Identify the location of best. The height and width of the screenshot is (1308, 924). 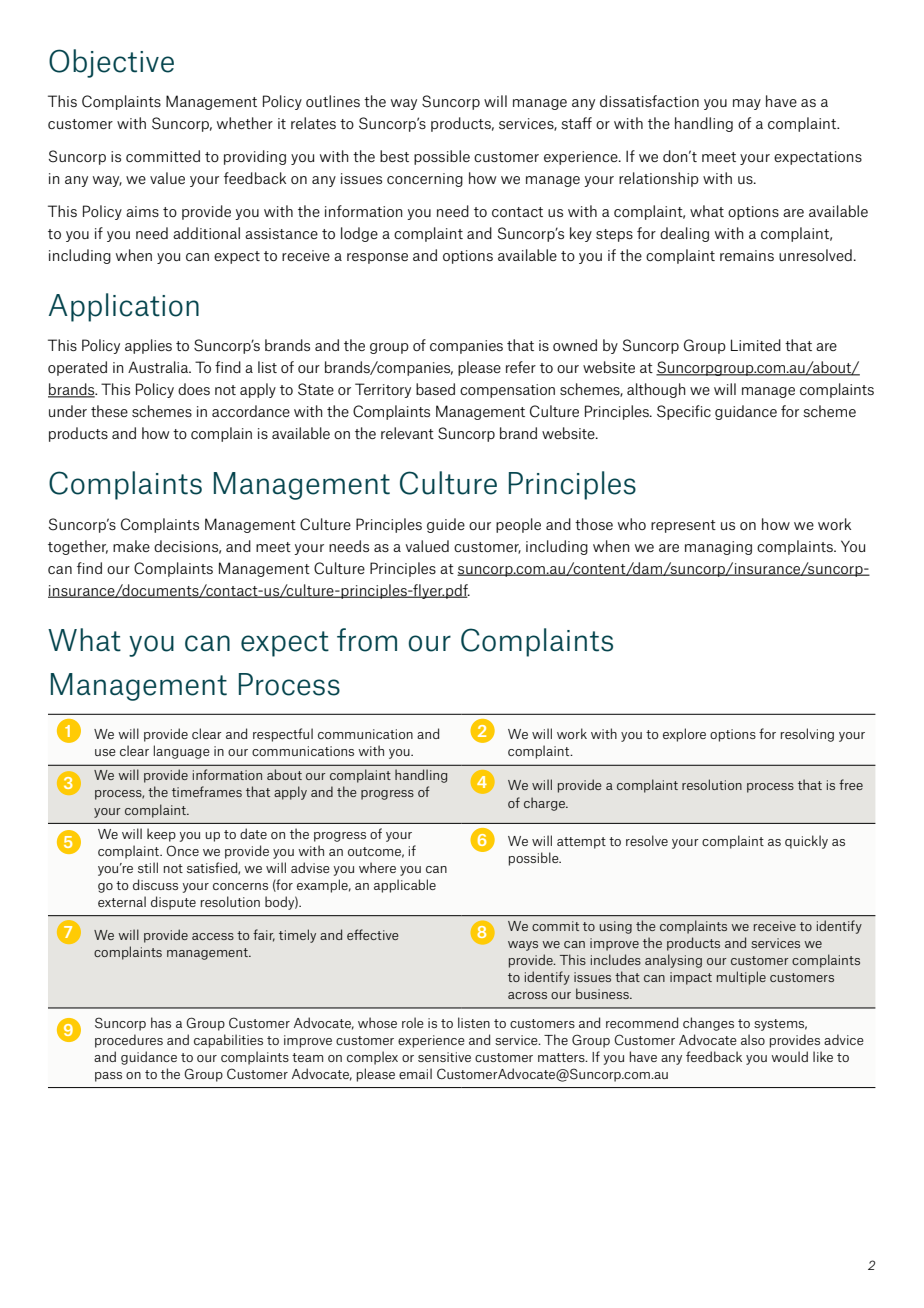
(394, 156).
